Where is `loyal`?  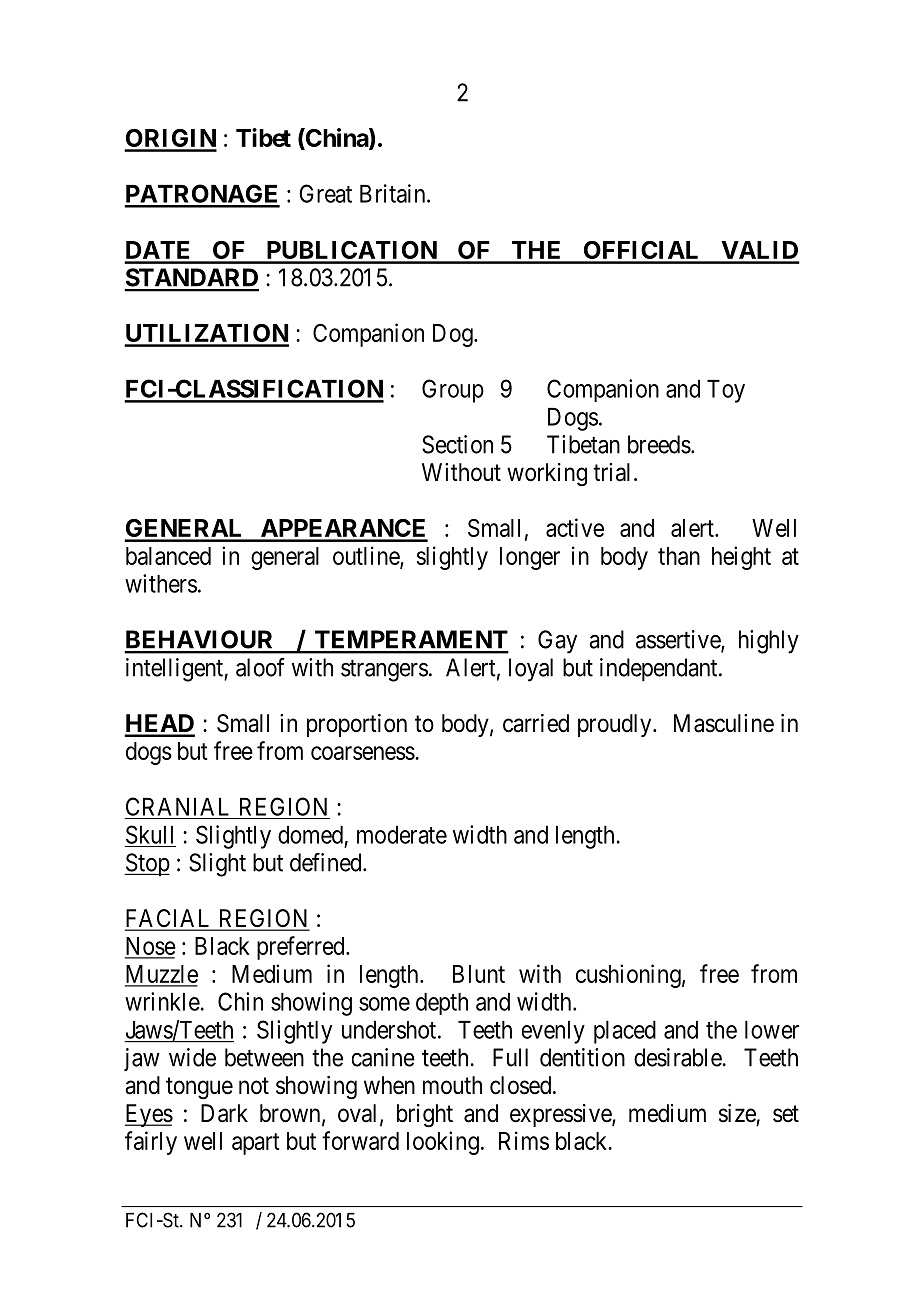 loyal is located at coordinates (531, 670).
